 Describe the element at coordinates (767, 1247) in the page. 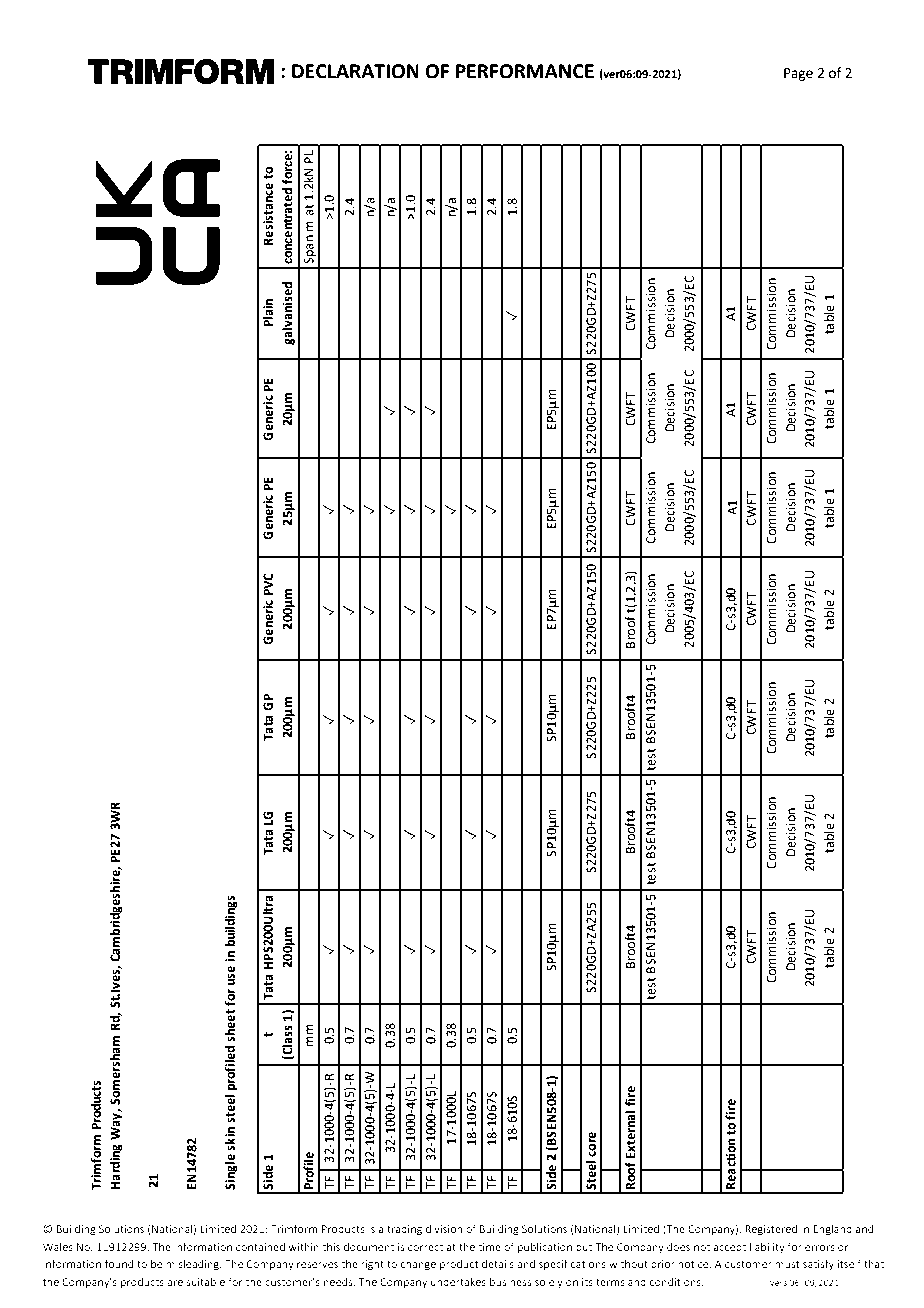

I see `liability` at that location.
